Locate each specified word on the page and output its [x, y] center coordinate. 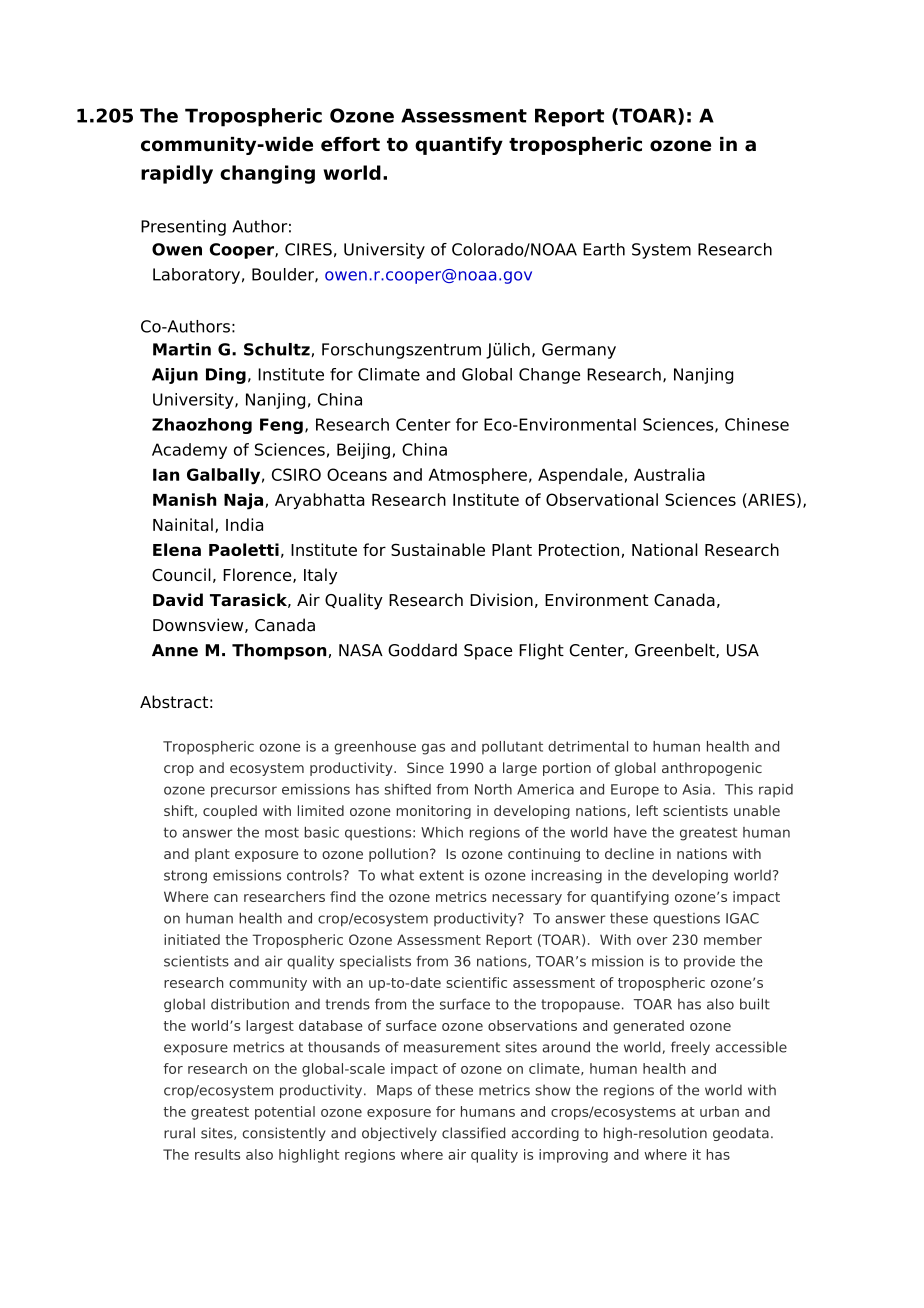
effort [350, 144]
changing [267, 174]
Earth [604, 249]
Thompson [279, 651]
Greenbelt [676, 650]
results [217, 1154]
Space [488, 652]
